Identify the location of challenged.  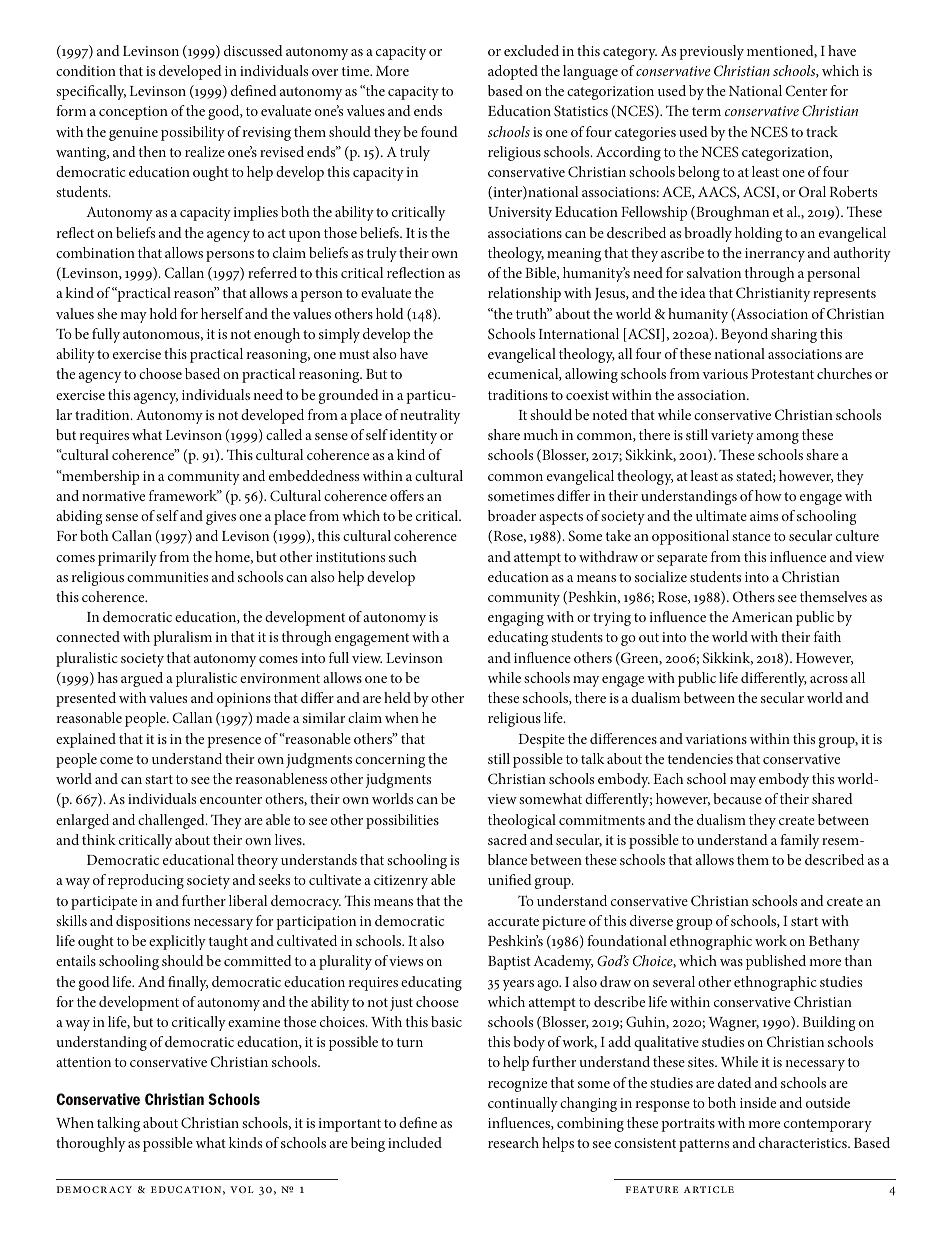
(172, 821).
